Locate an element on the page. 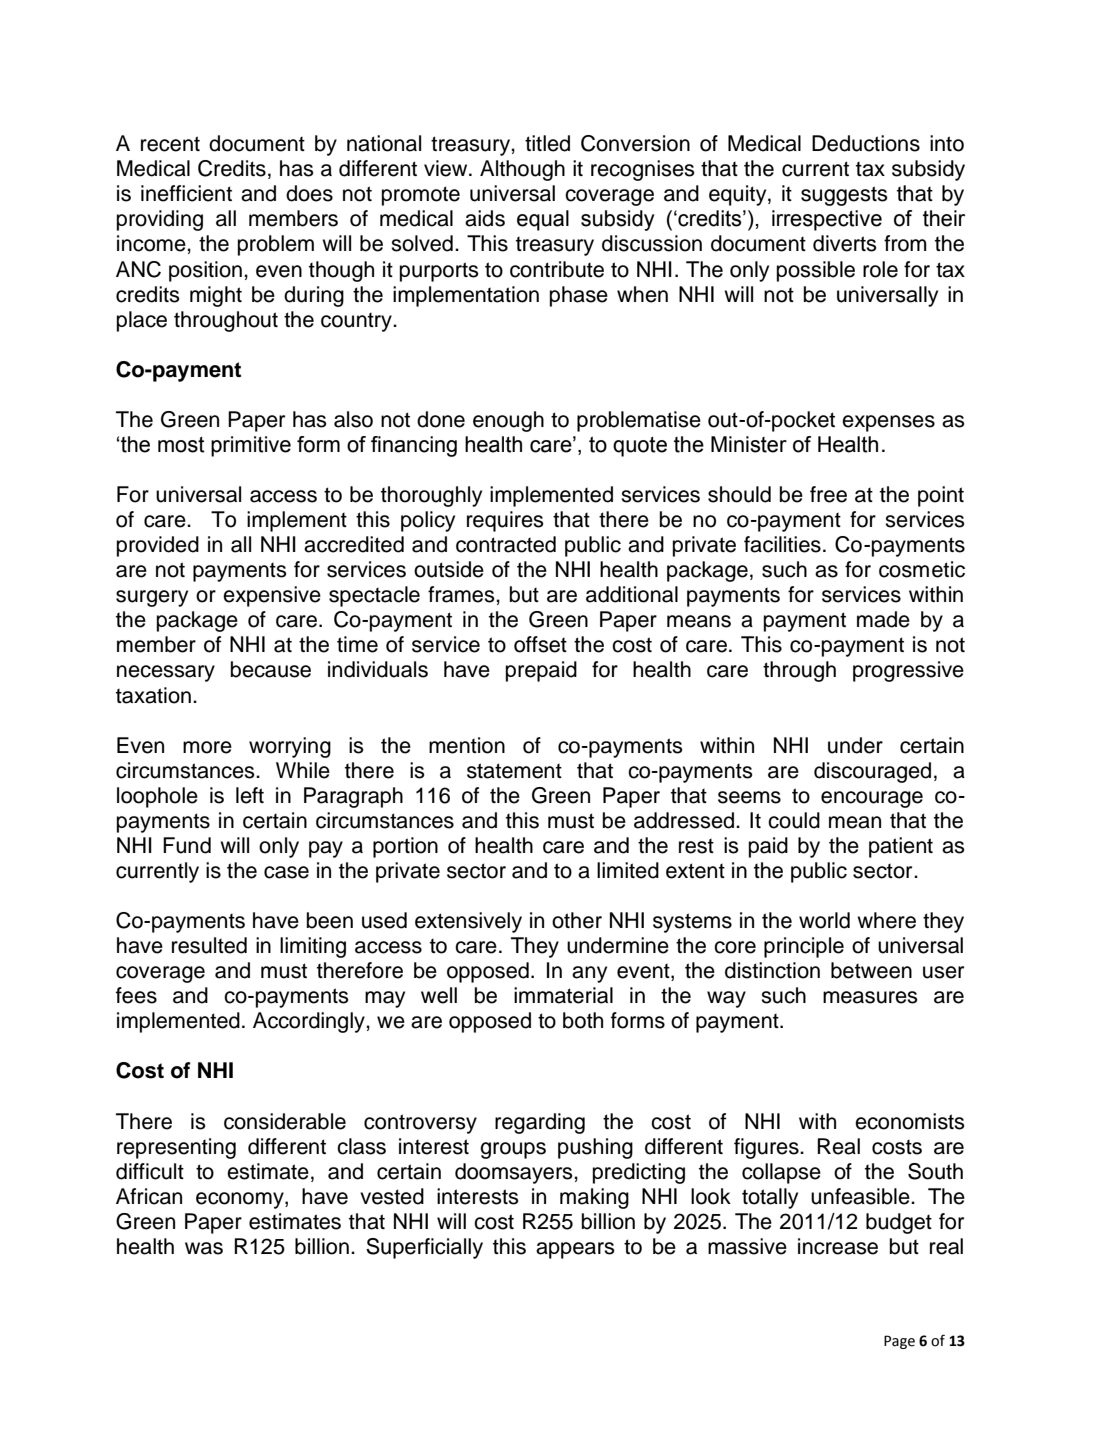  Page is located at coordinates (899, 1342).
